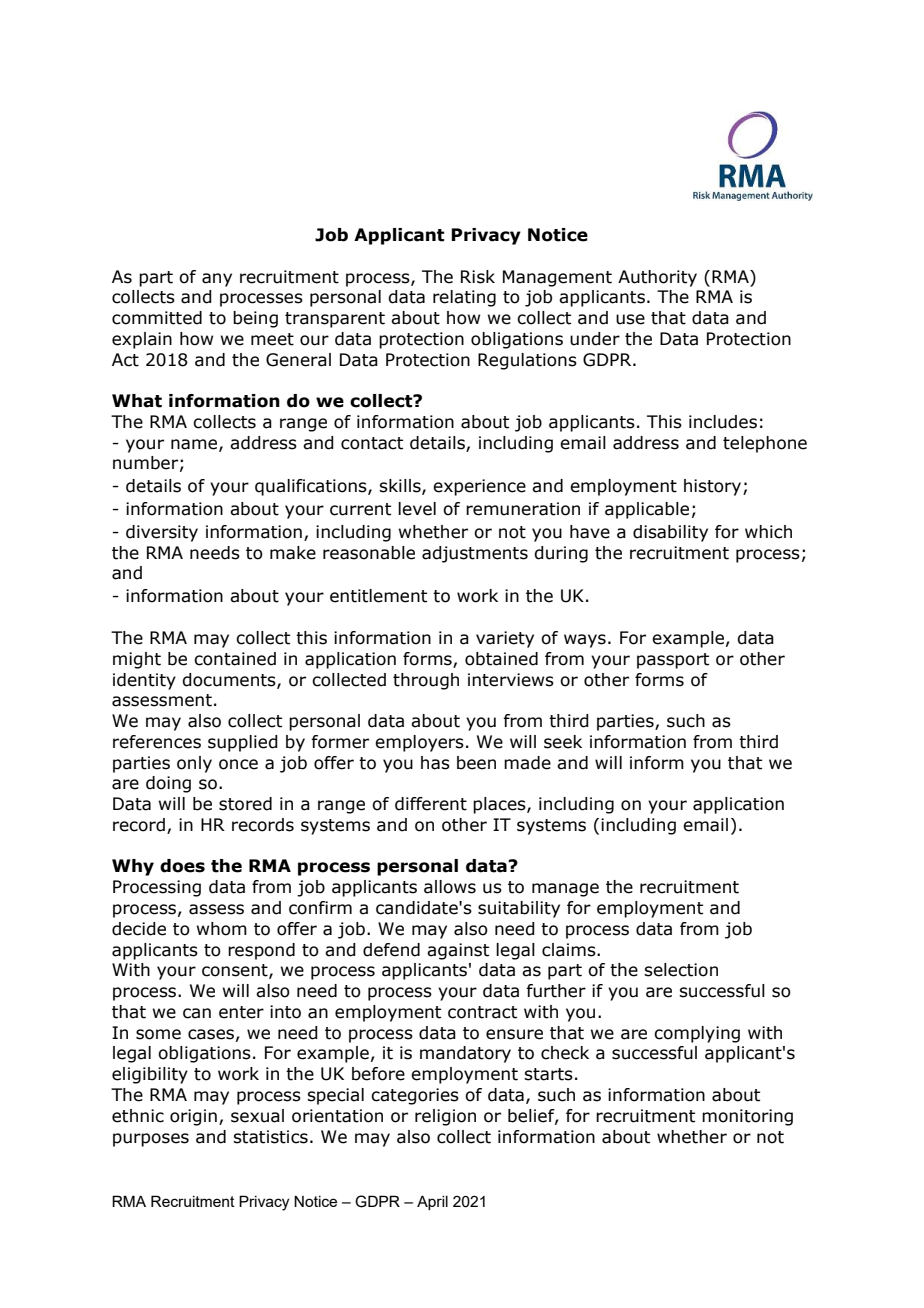 The width and height of the screenshot is (924, 1308). I want to click on against, so click(458, 951).
